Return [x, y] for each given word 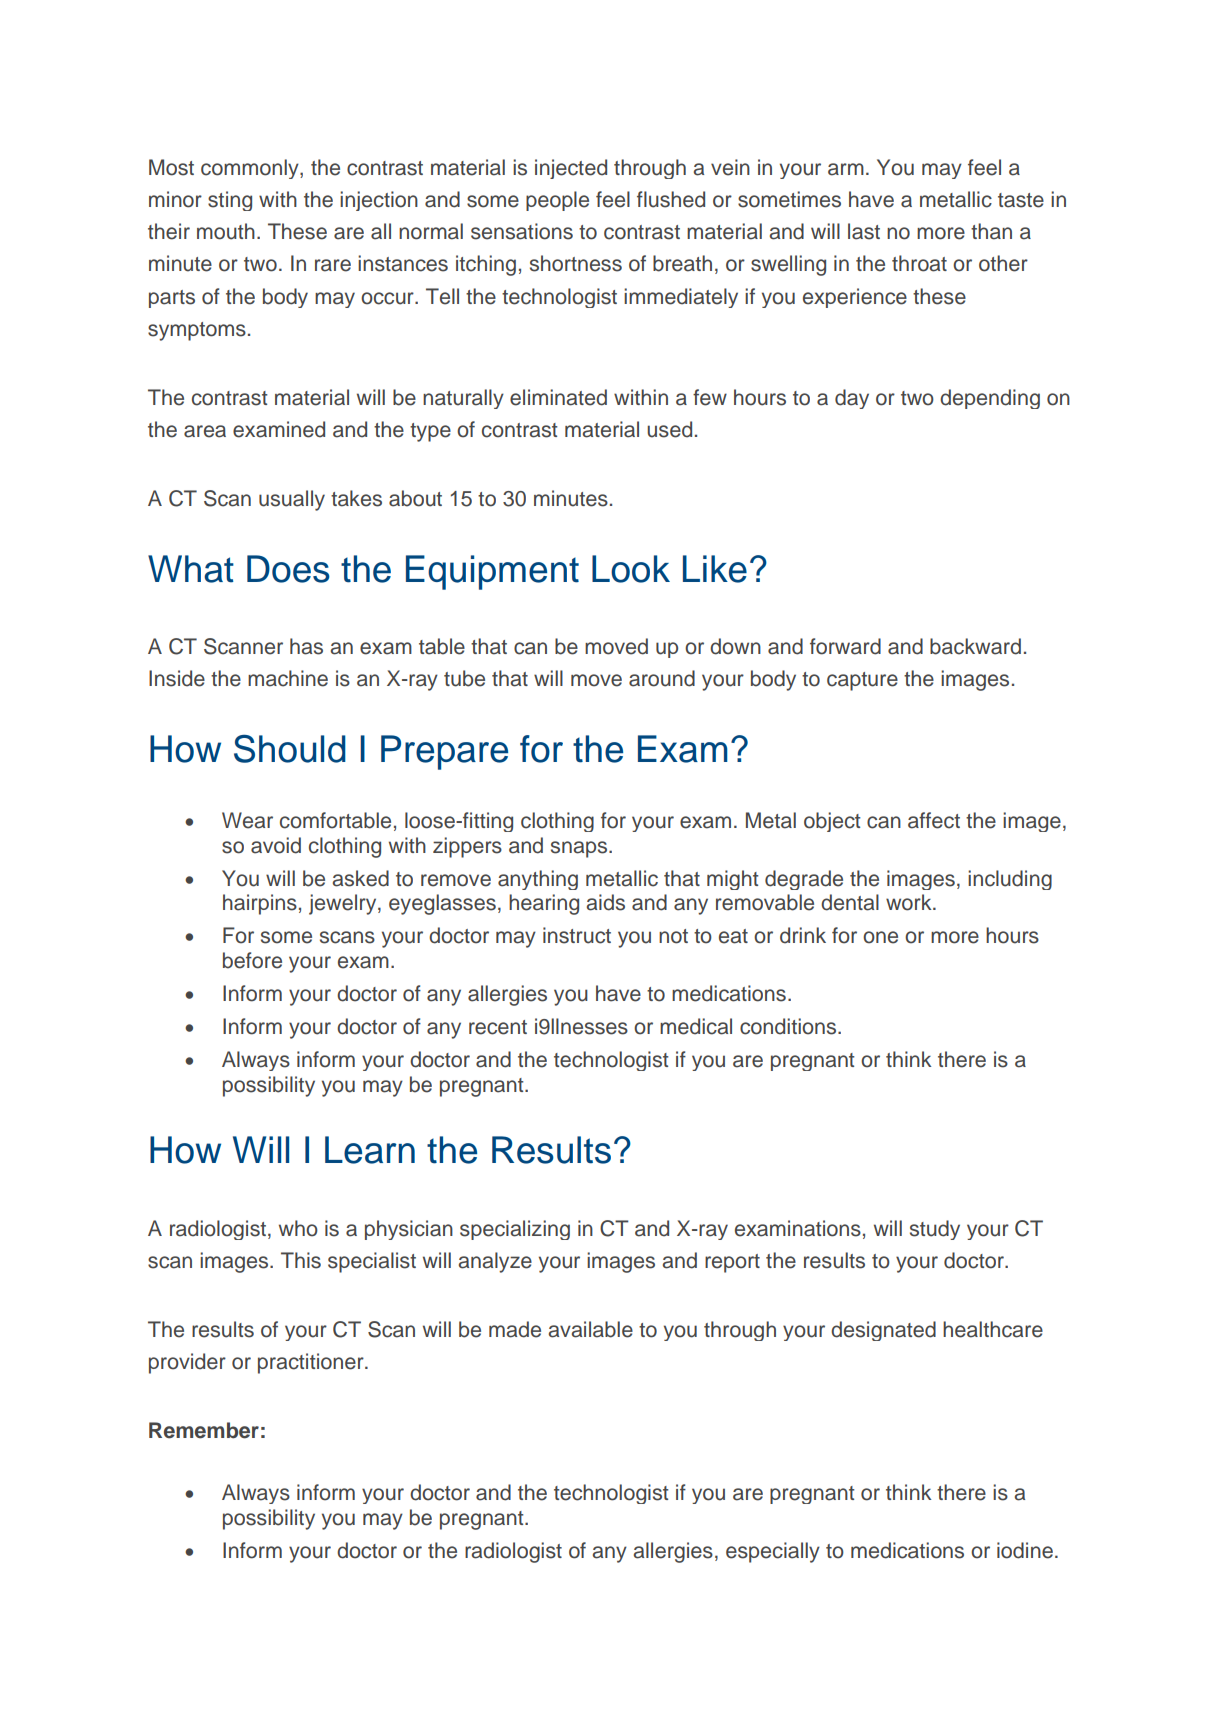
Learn [370, 1150]
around [662, 678]
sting [230, 201]
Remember [204, 1430]
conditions [789, 1026]
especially [773, 1552]
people [557, 201]
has [306, 646]
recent [498, 1027]
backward [975, 646]
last [864, 231]
